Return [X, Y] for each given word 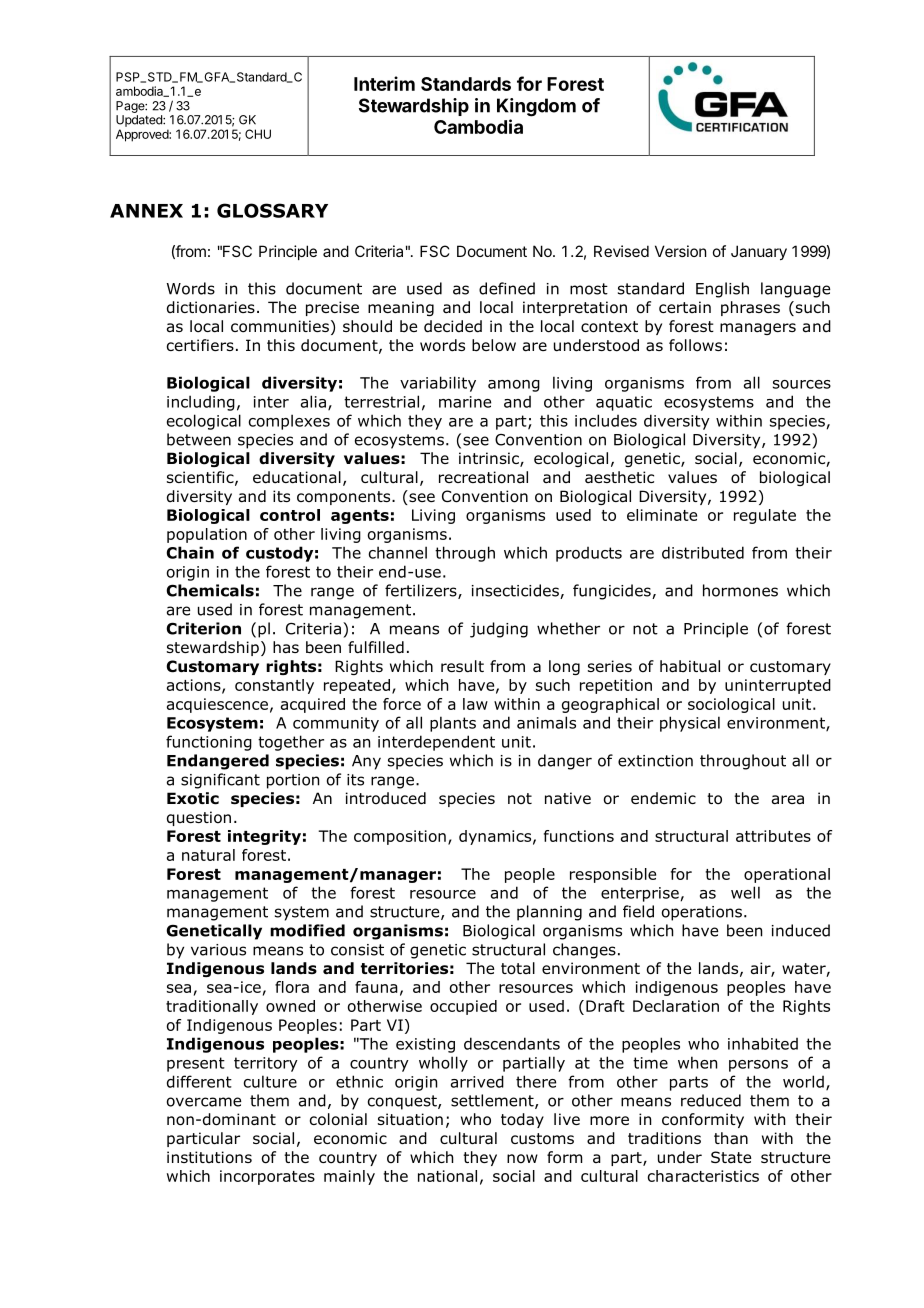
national [447, 1176]
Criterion [203, 628]
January [759, 252]
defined [507, 288]
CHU [258, 134]
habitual [690, 666]
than [731, 1138]
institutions [209, 1157]
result [462, 666]
